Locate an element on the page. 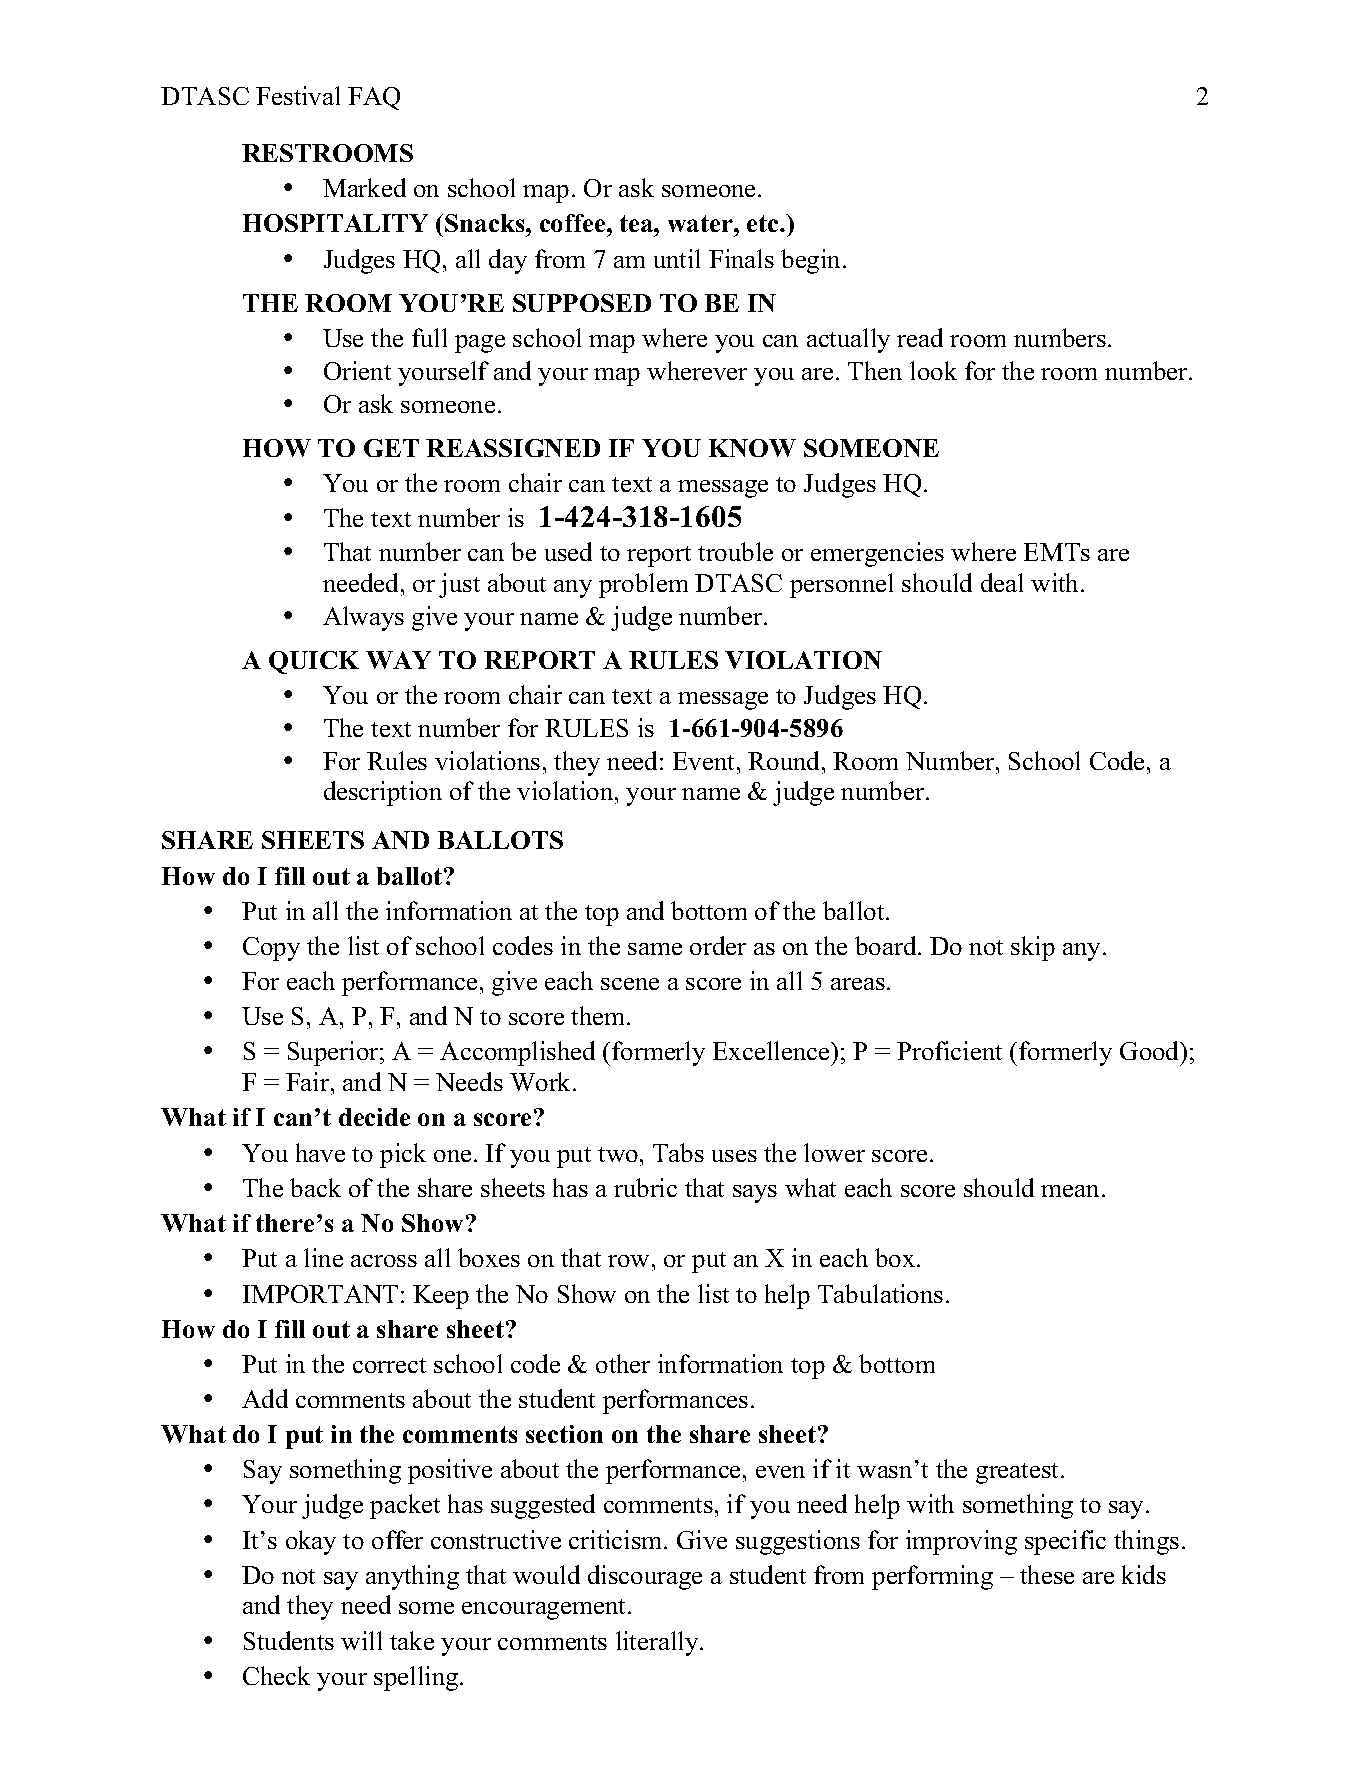  water is located at coordinates (701, 223).
